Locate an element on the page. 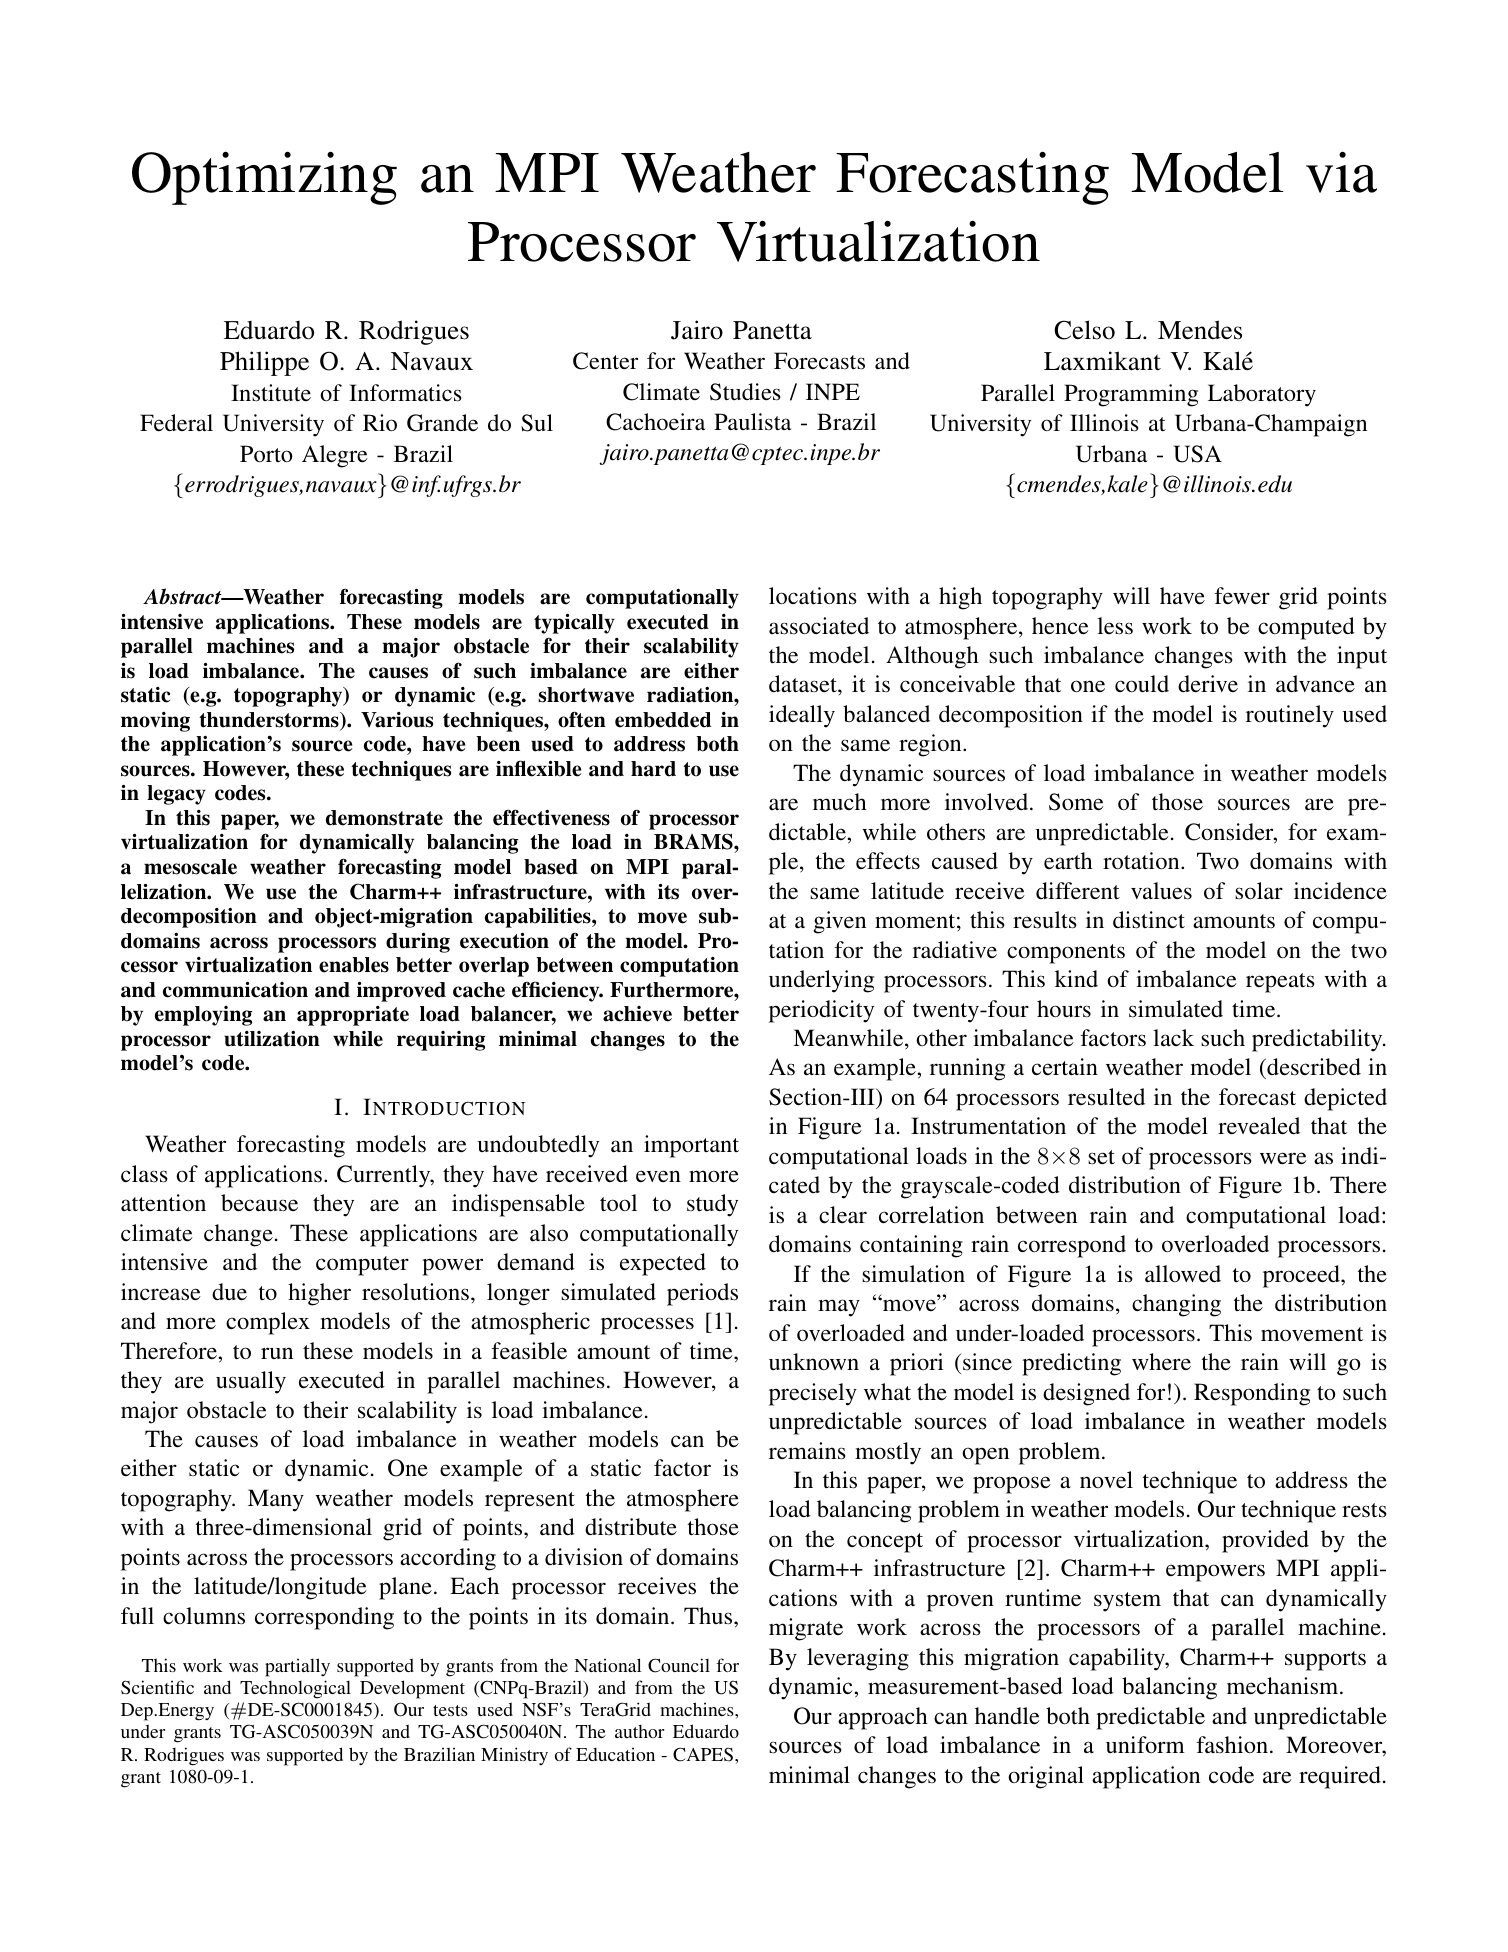 The height and width of the document is (1952, 1508). Technological is located at coordinates (295, 1689).
